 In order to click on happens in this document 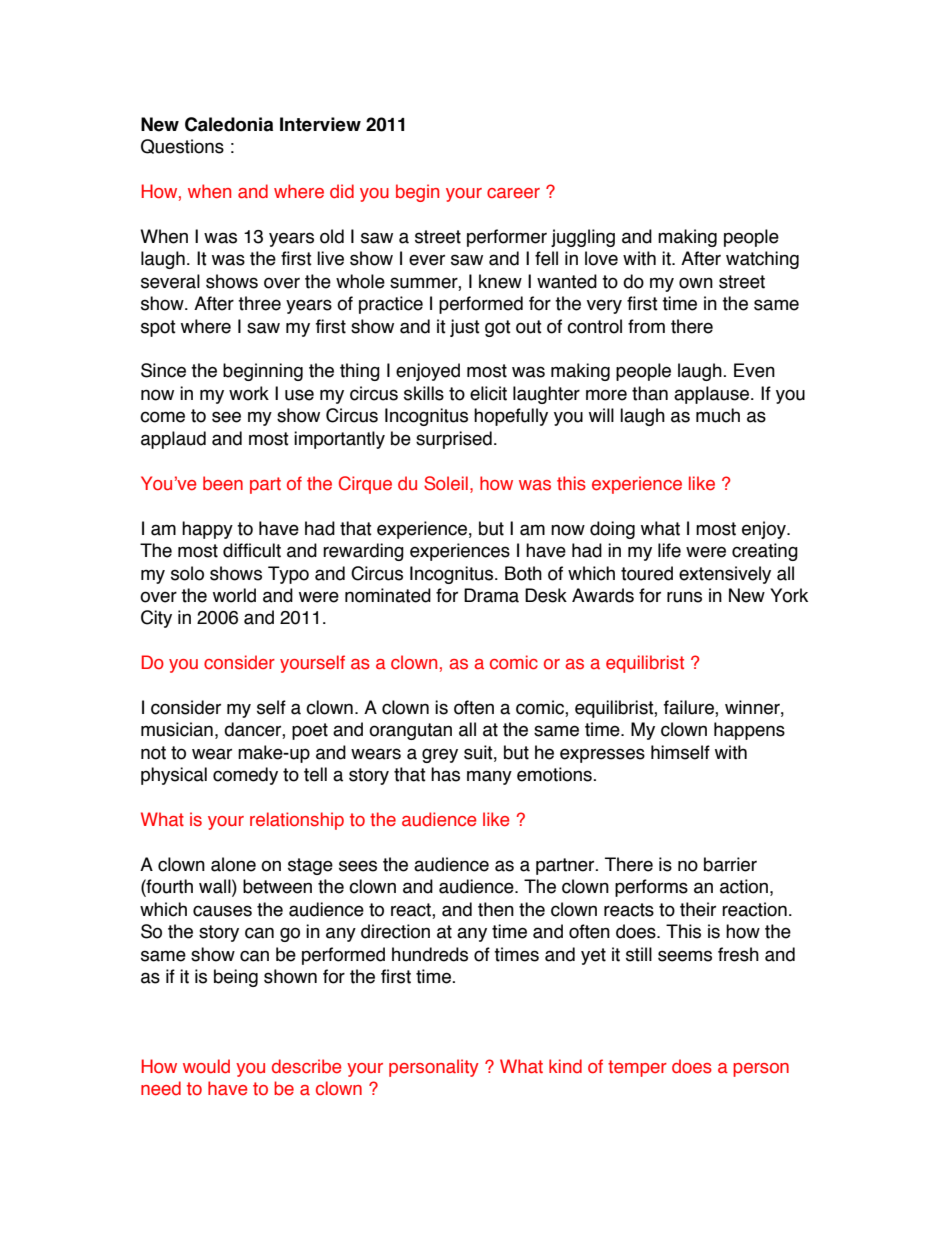, I will do `click(749, 731)`.
